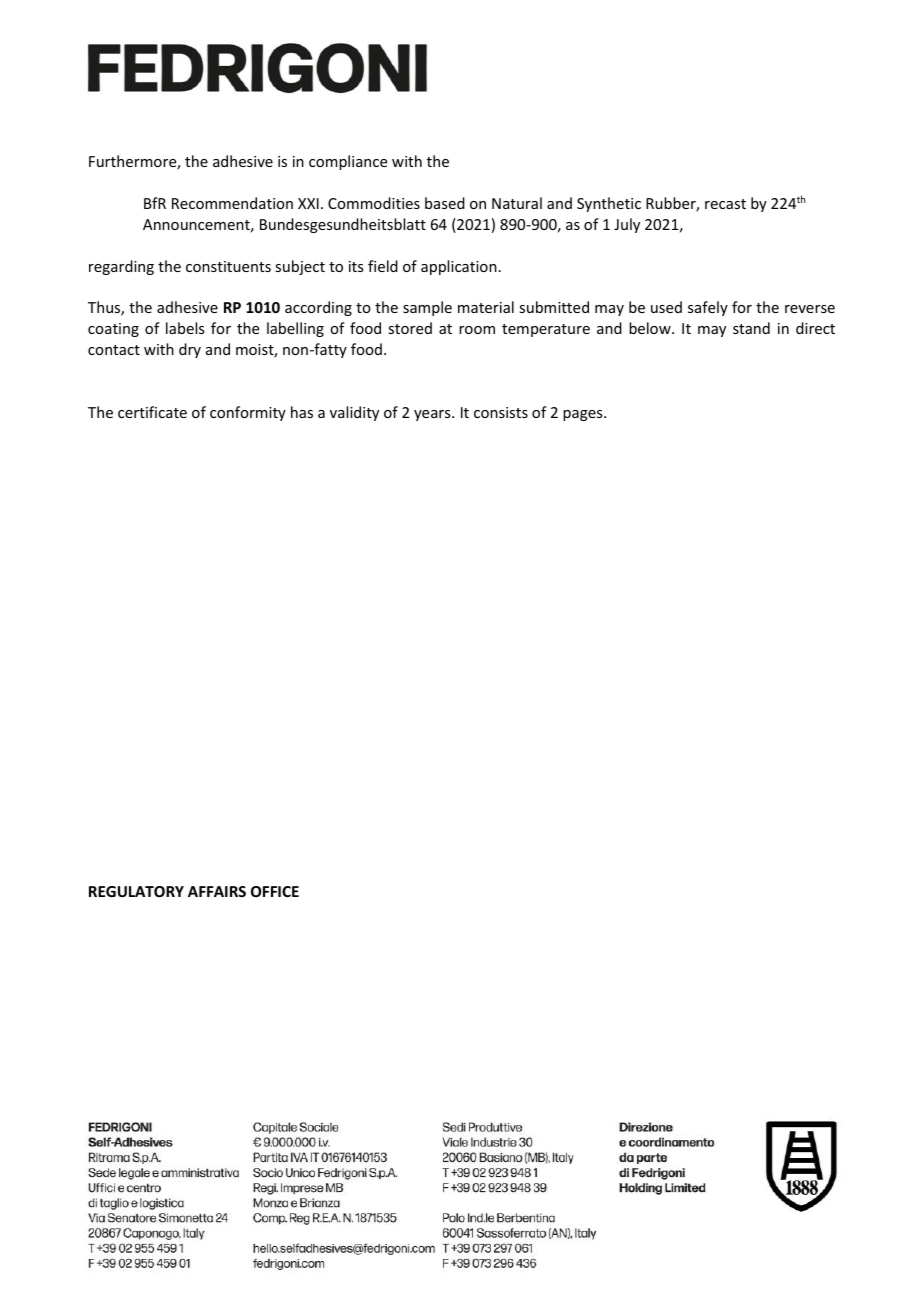 The height and width of the screenshot is (1308, 924). Describe the element at coordinates (501, 412) in the screenshot. I see `consists` at that location.
